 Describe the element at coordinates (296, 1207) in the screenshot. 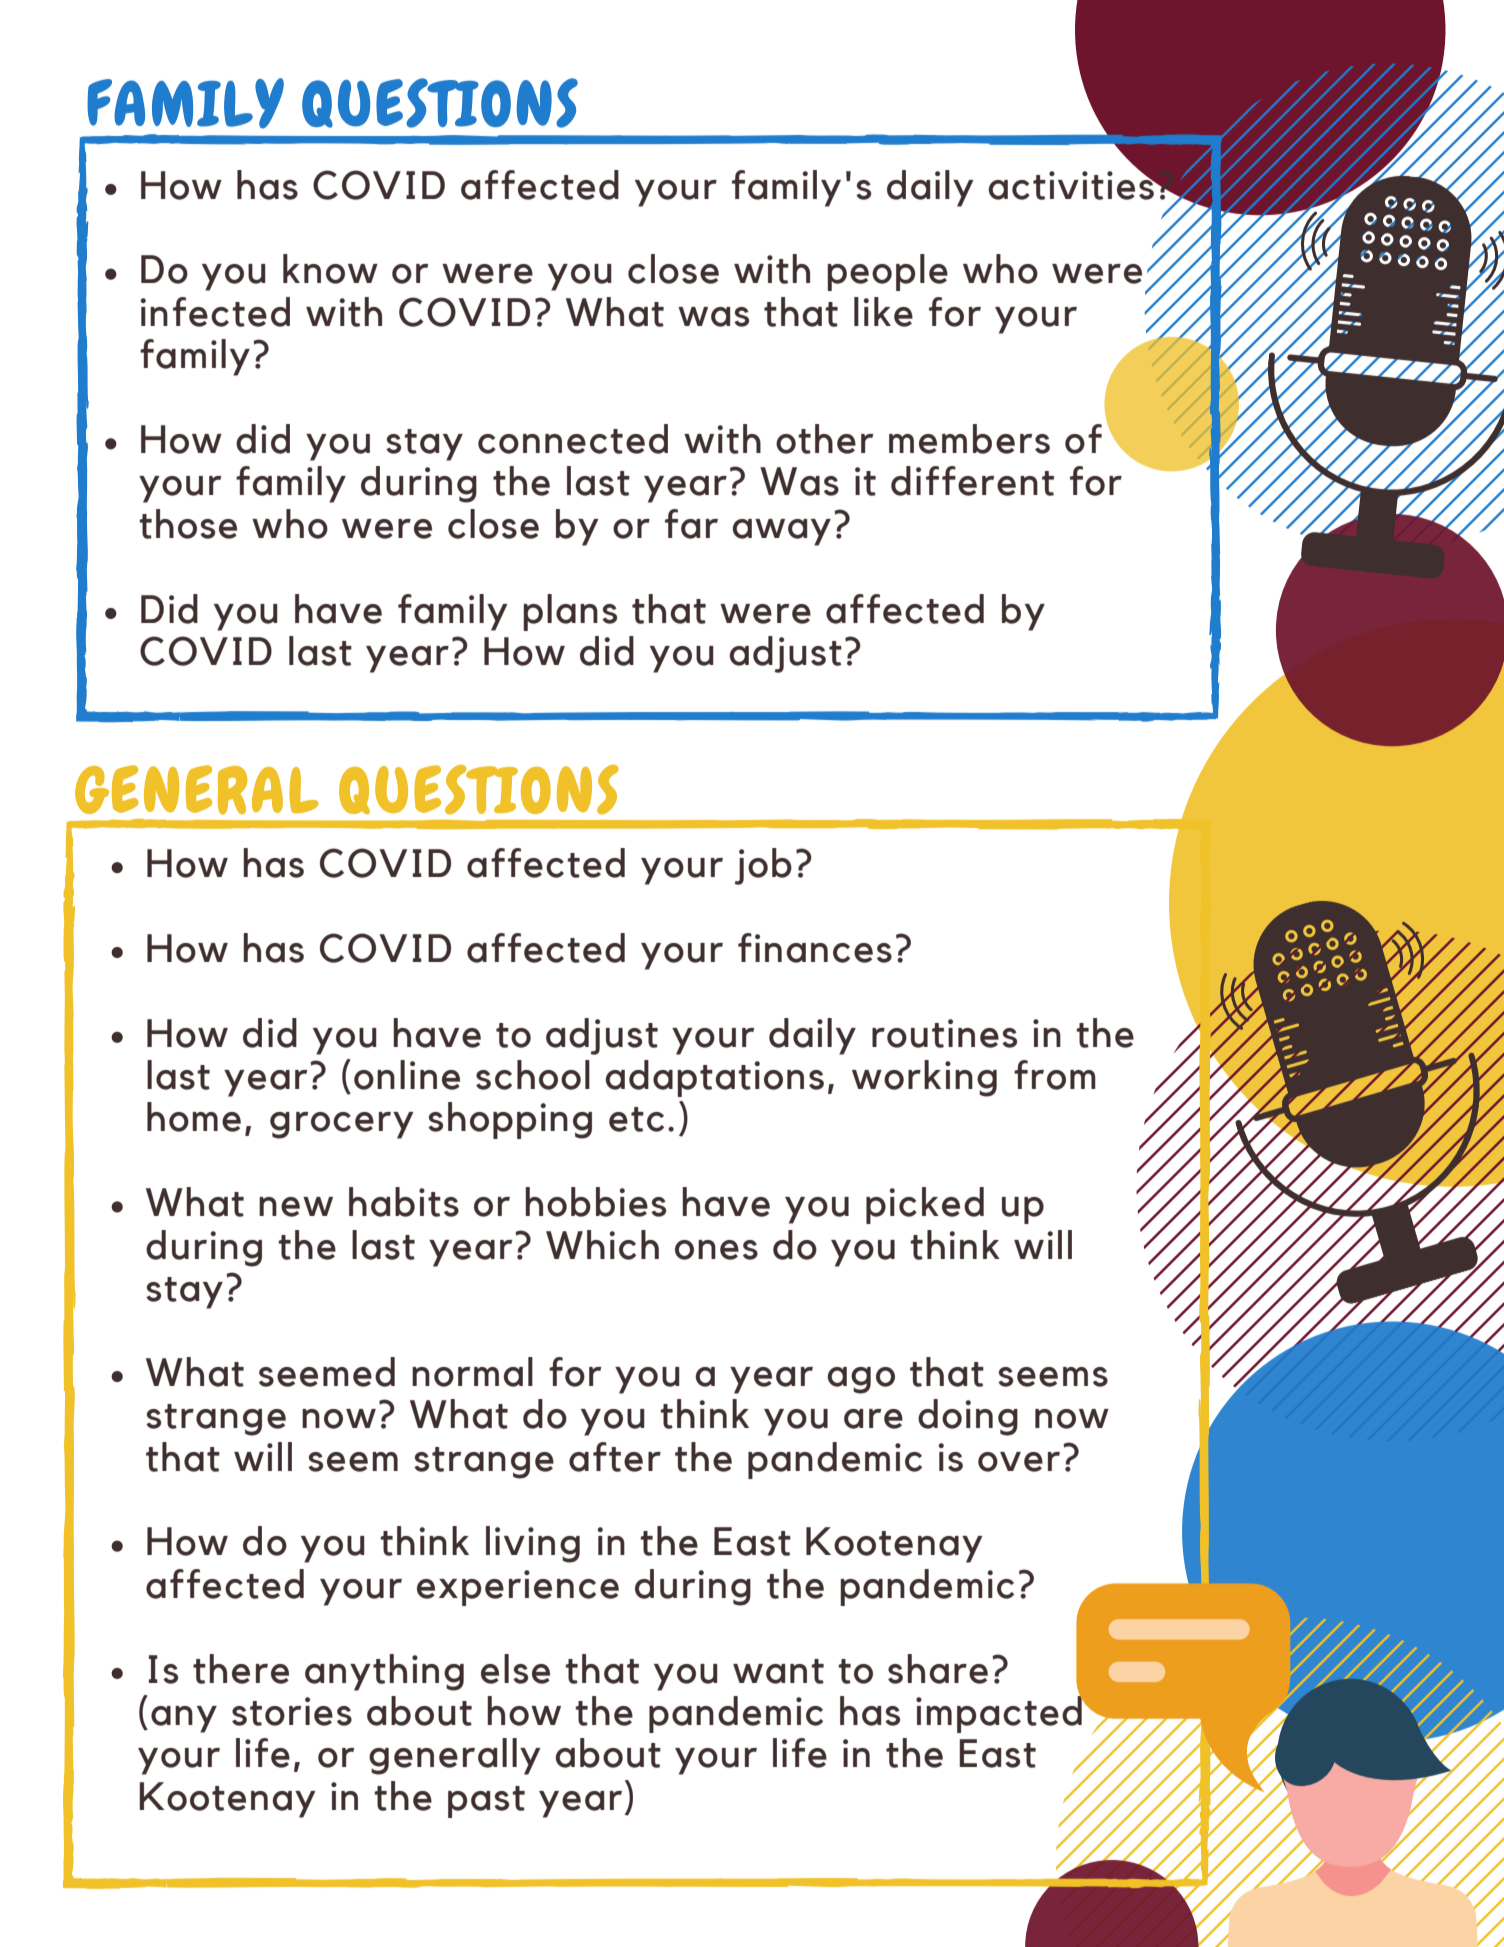

I see `new` at that location.
